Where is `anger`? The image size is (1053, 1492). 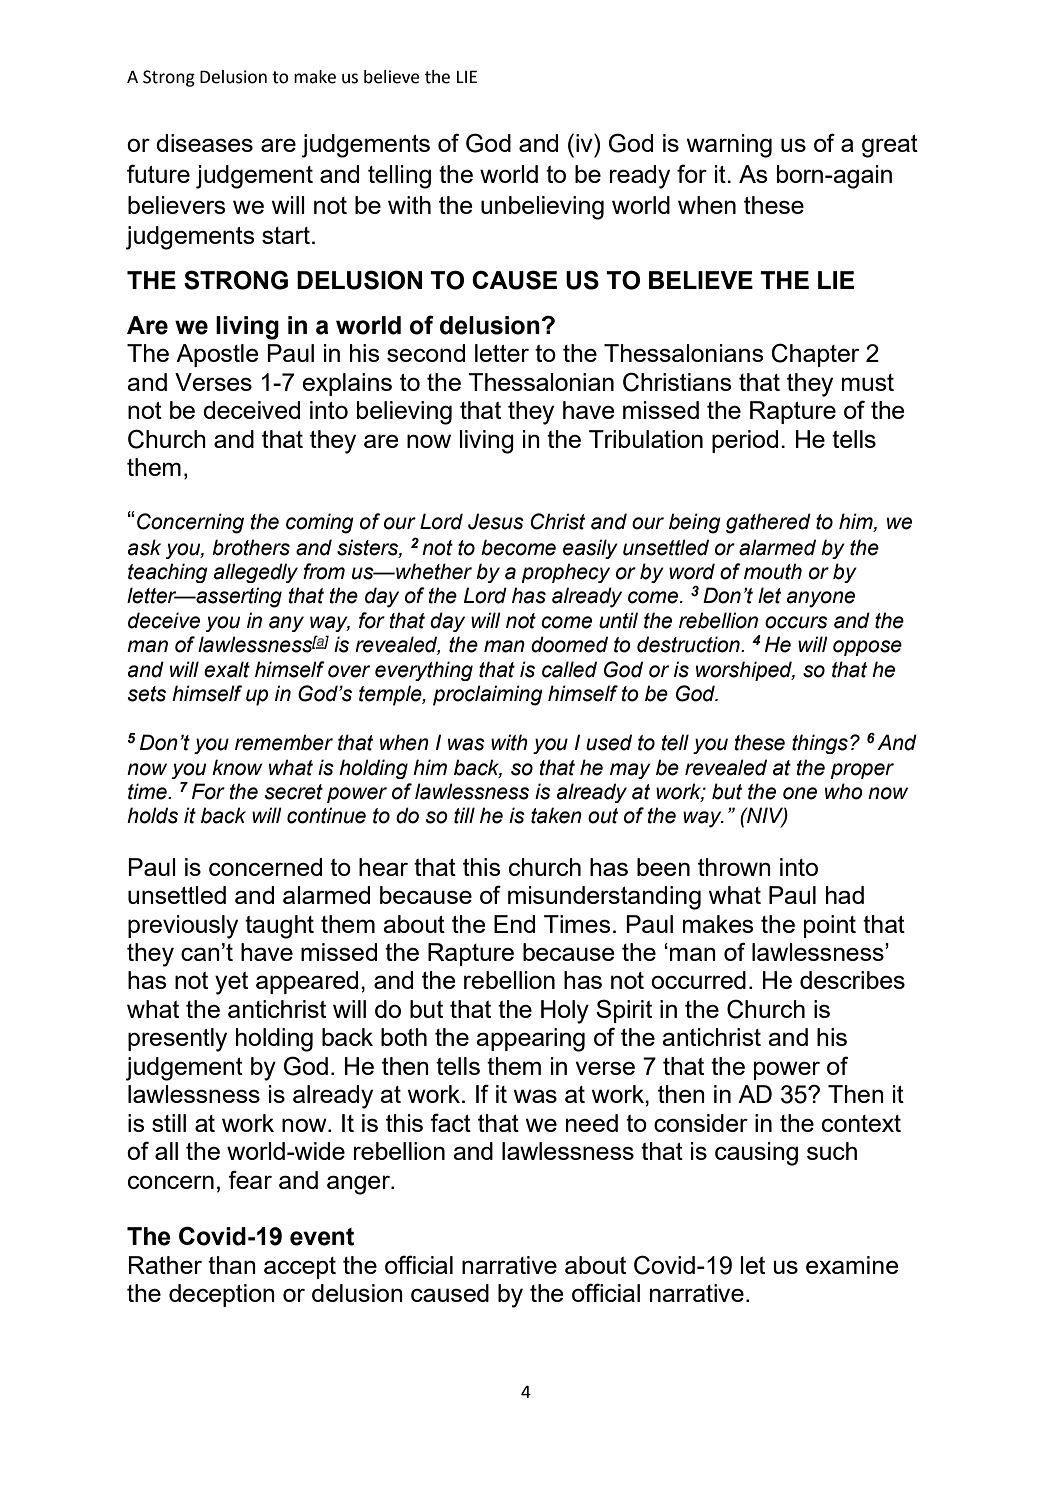
anger is located at coordinates (359, 1185).
